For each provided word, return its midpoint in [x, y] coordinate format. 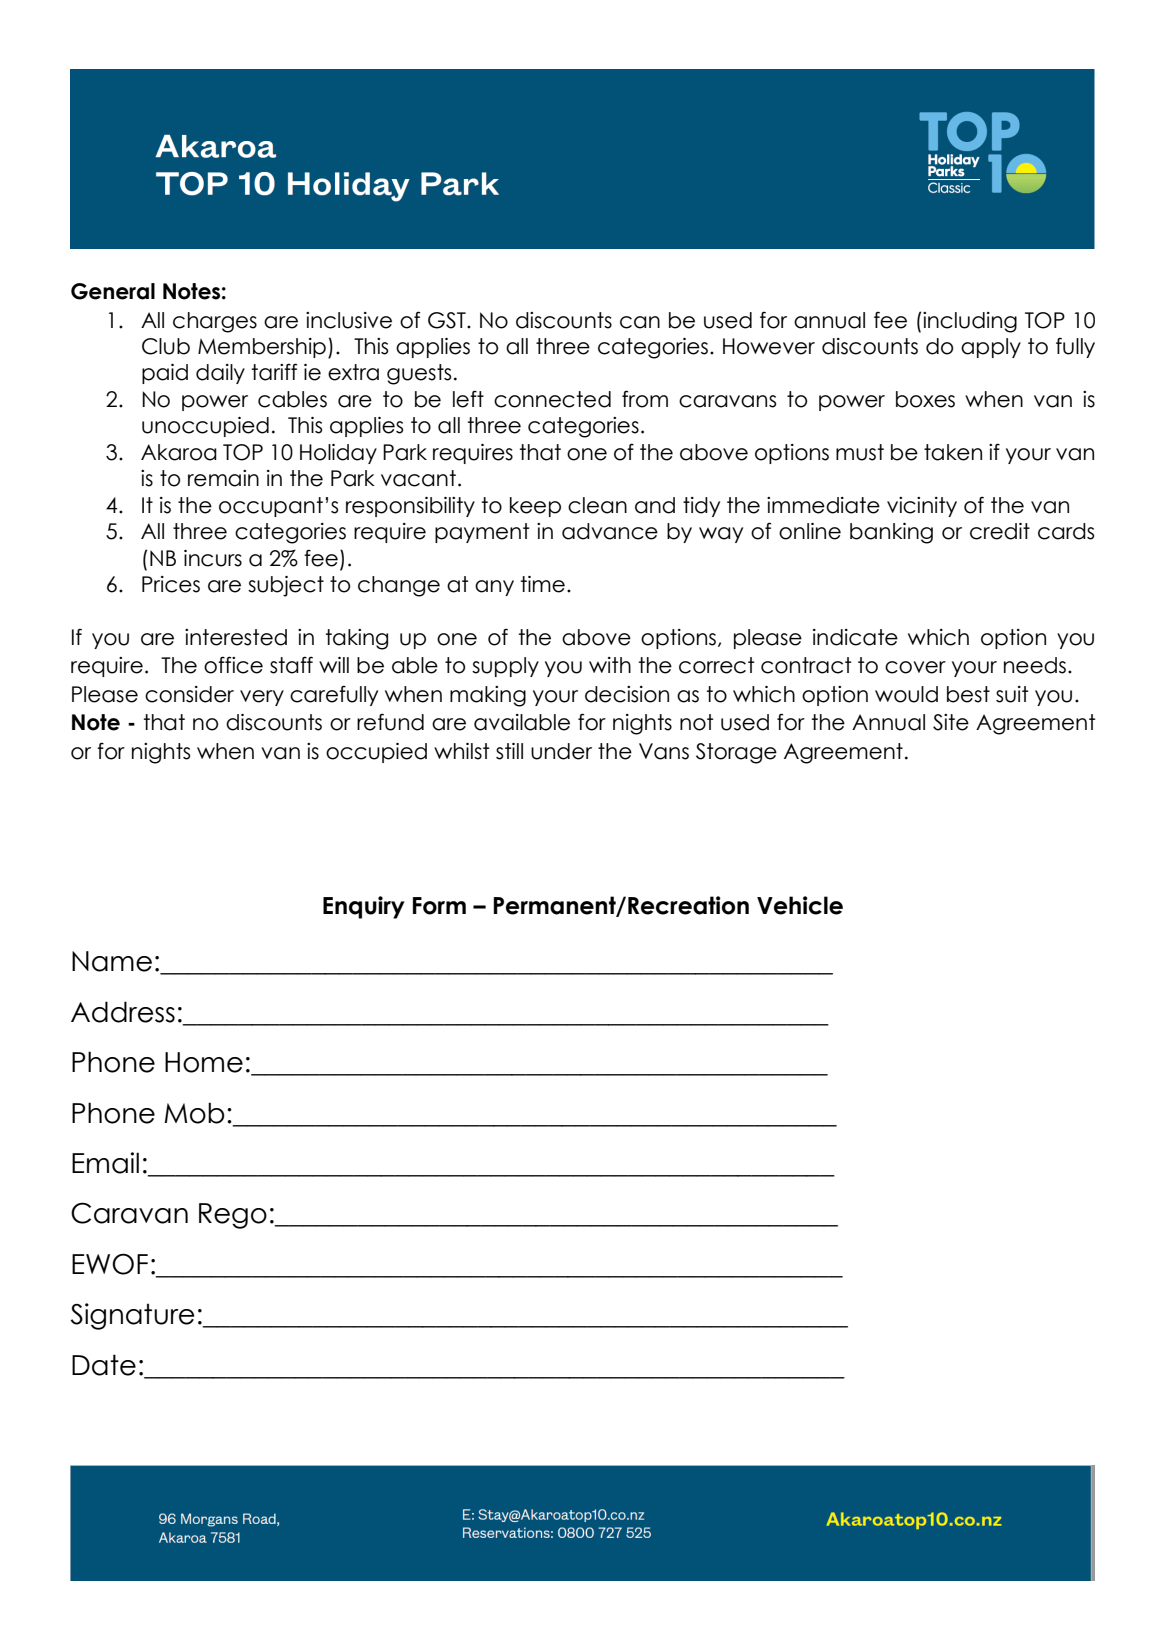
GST [448, 320]
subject [286, 586]
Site [951, 722]
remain [223, 478]
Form [439, 906]
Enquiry [364, 907]
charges [215, 322]
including [970, 322]
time [543, 584]
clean [597, 505]
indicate [855, 637]
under [561, 751]
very [262, 698]
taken [953, 452]
